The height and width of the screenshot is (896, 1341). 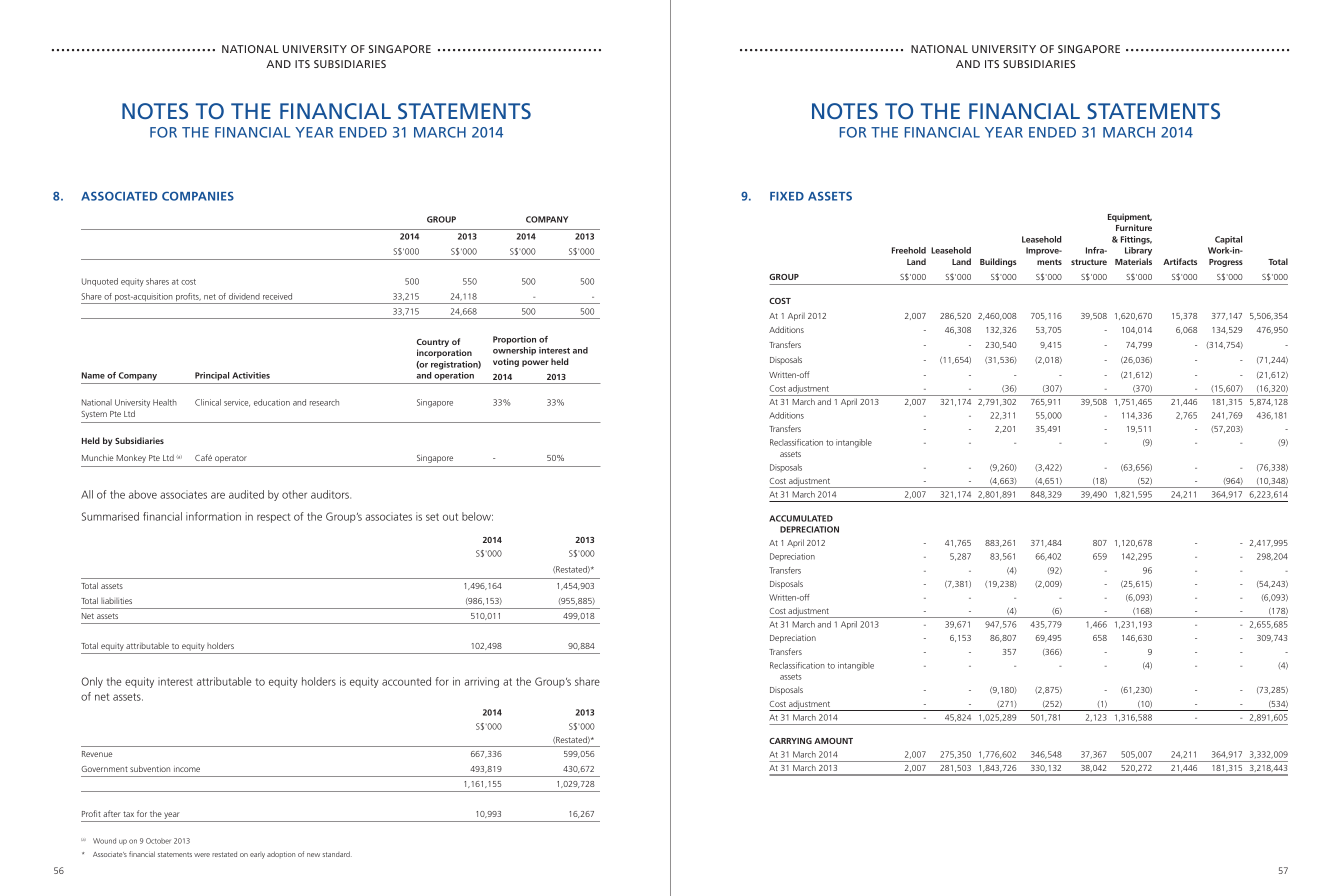 I want to click on COMPANIES, so click(x=198, y=196).
